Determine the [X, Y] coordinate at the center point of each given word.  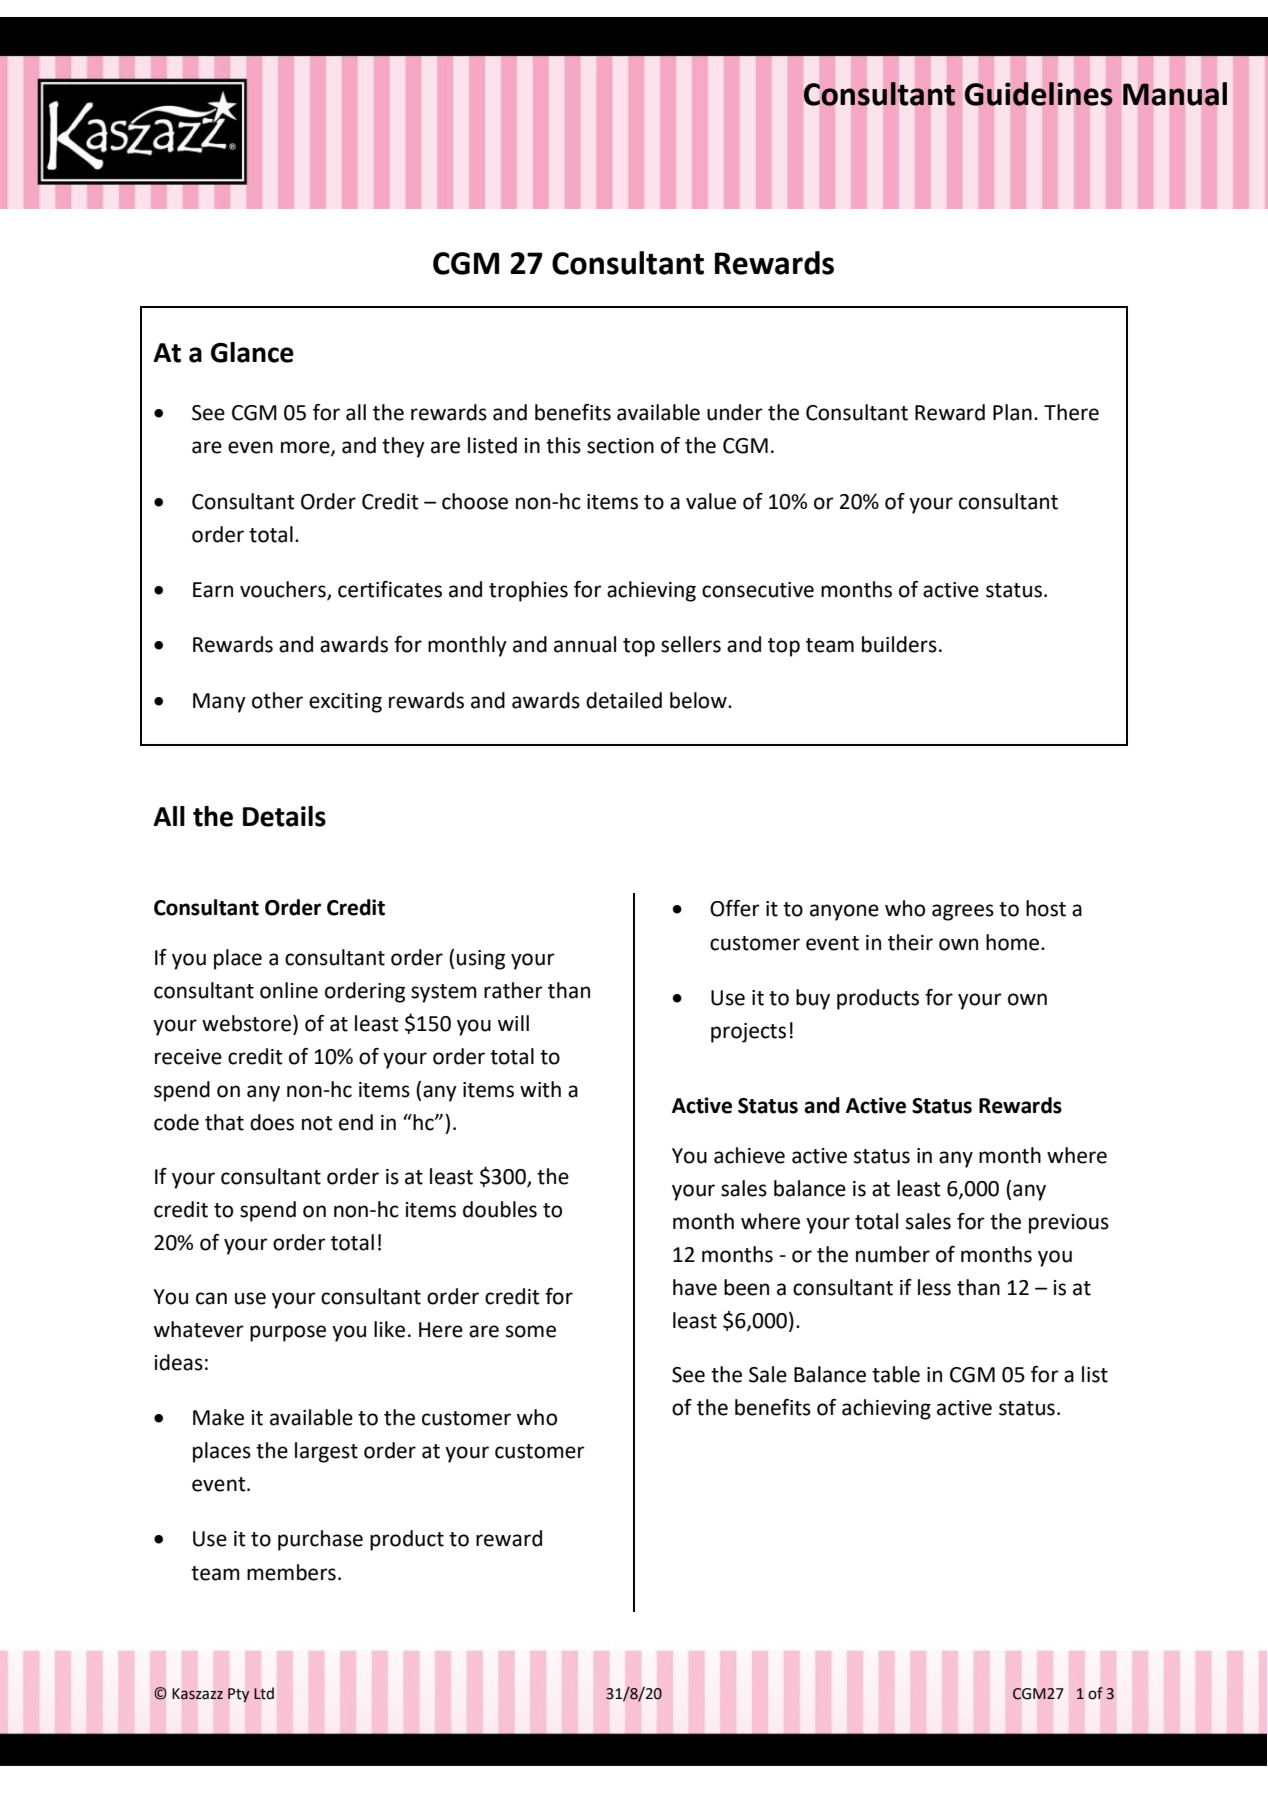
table [896, 1374]
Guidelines [1039, 94]
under [735, 412]
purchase [320, 1540]
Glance [252, 352]
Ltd [264, 1693]
